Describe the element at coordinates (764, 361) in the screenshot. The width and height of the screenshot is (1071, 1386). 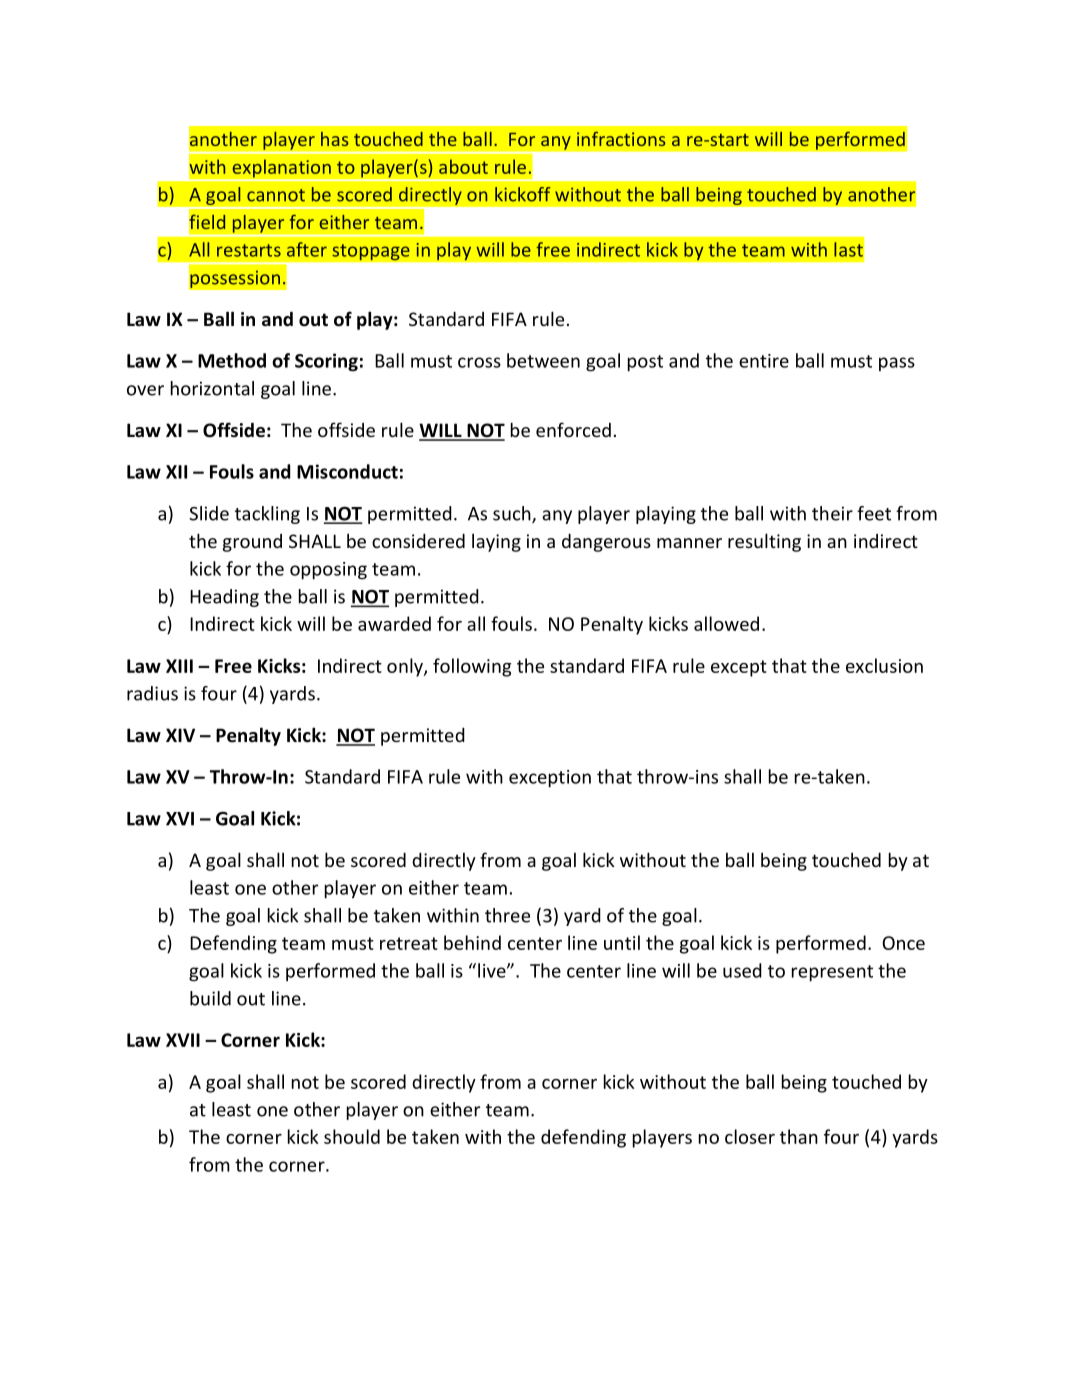
I see `entire` at that location.
